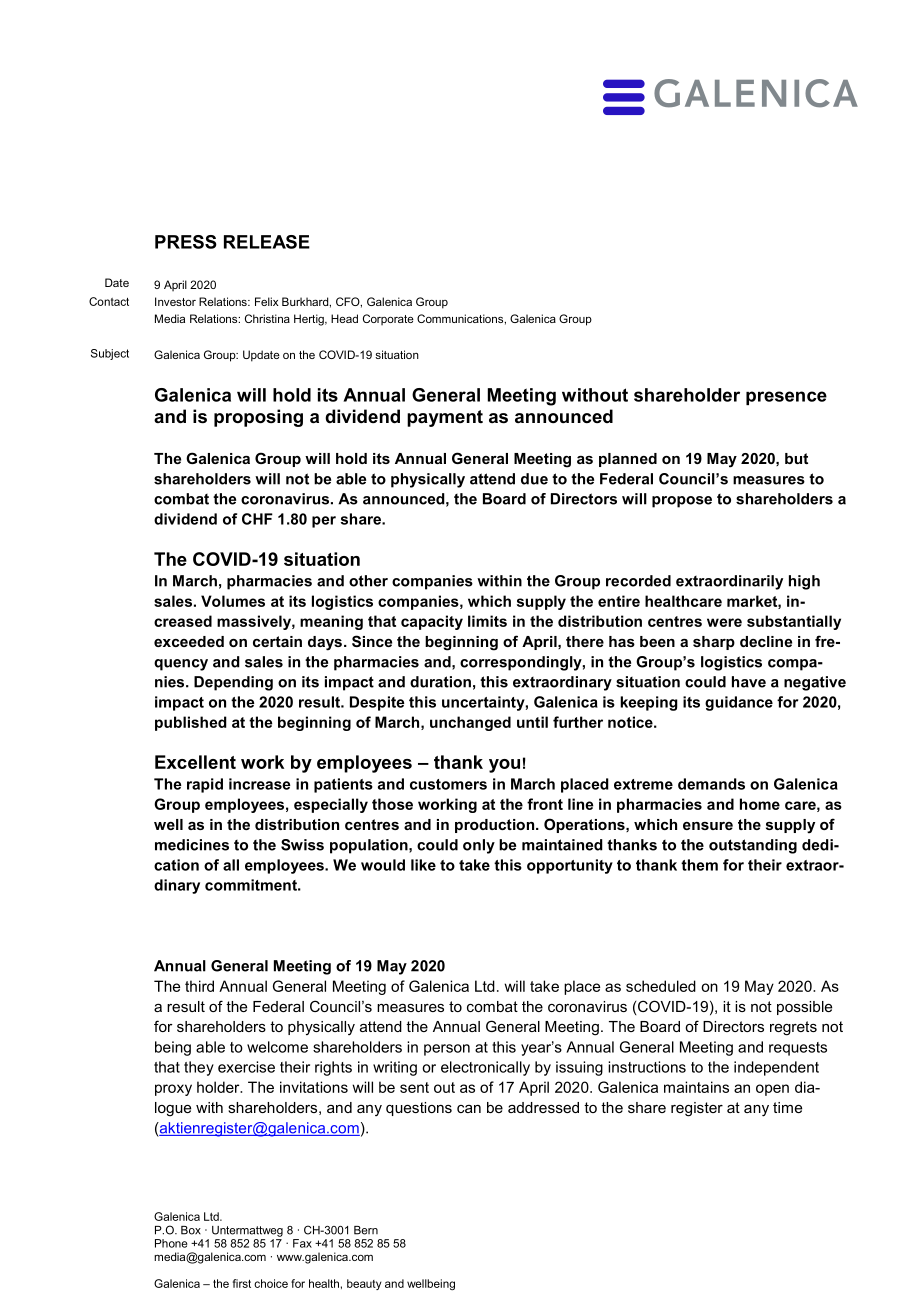  I want to click on Corporate, so click(388, 319).
